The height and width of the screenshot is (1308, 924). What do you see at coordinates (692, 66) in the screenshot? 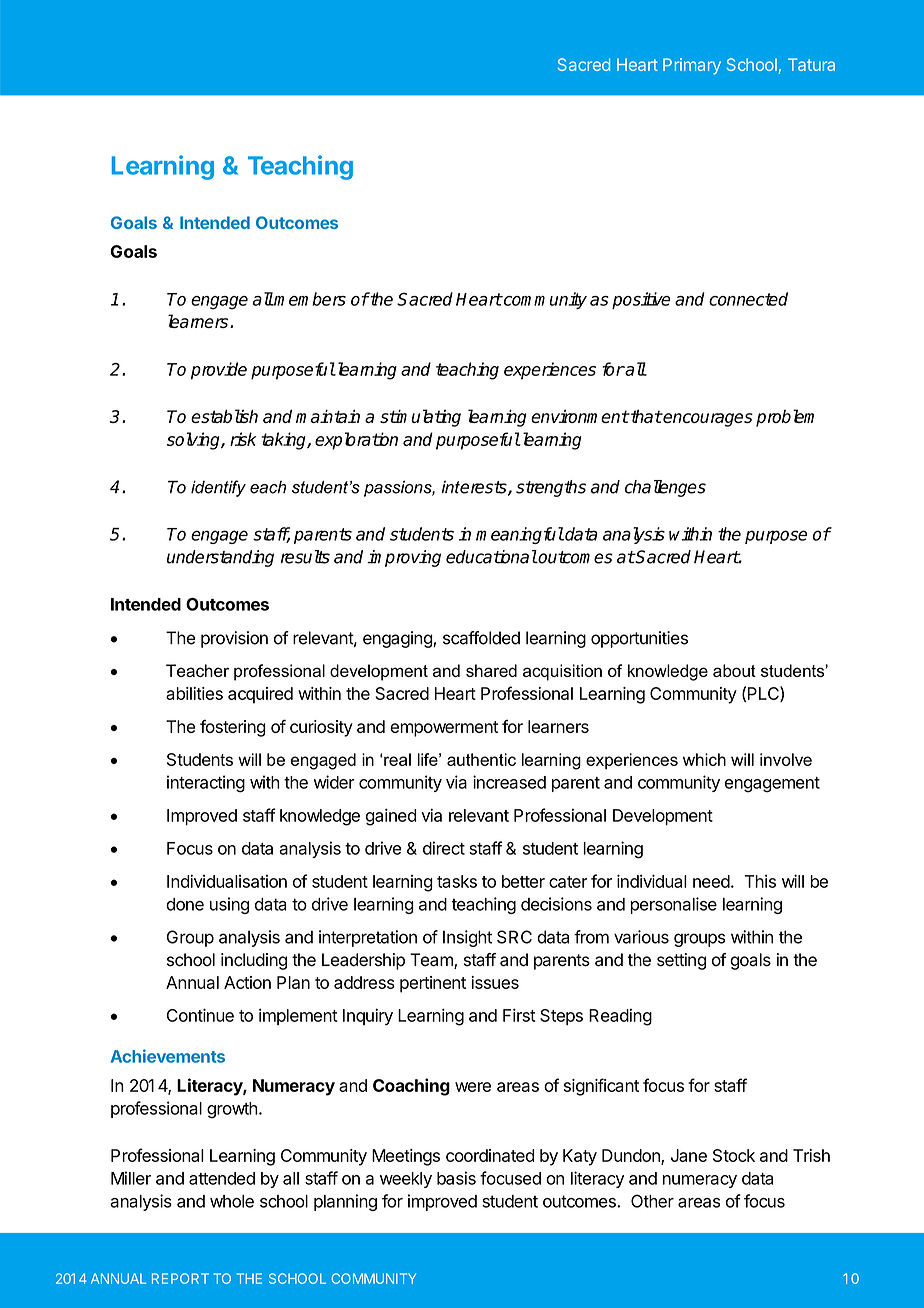
I see `Primary` at bounding box center [692, 66].
